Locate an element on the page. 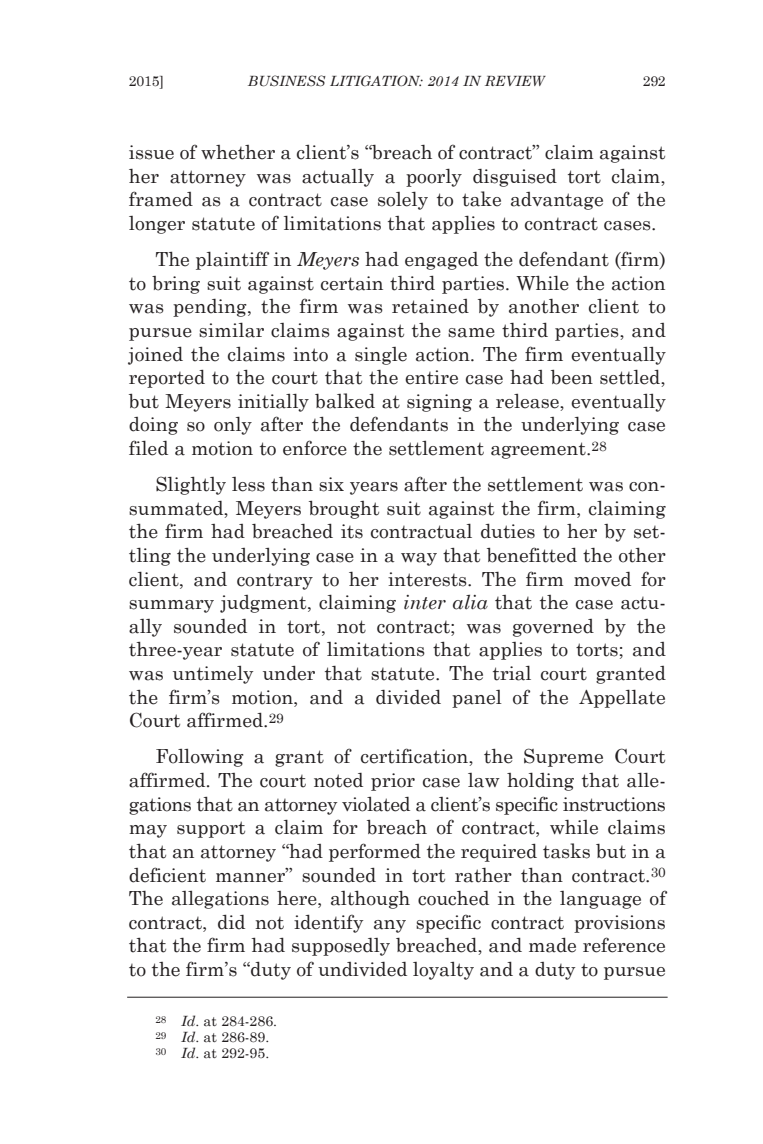  summary is located at coordinates (171, 606).
